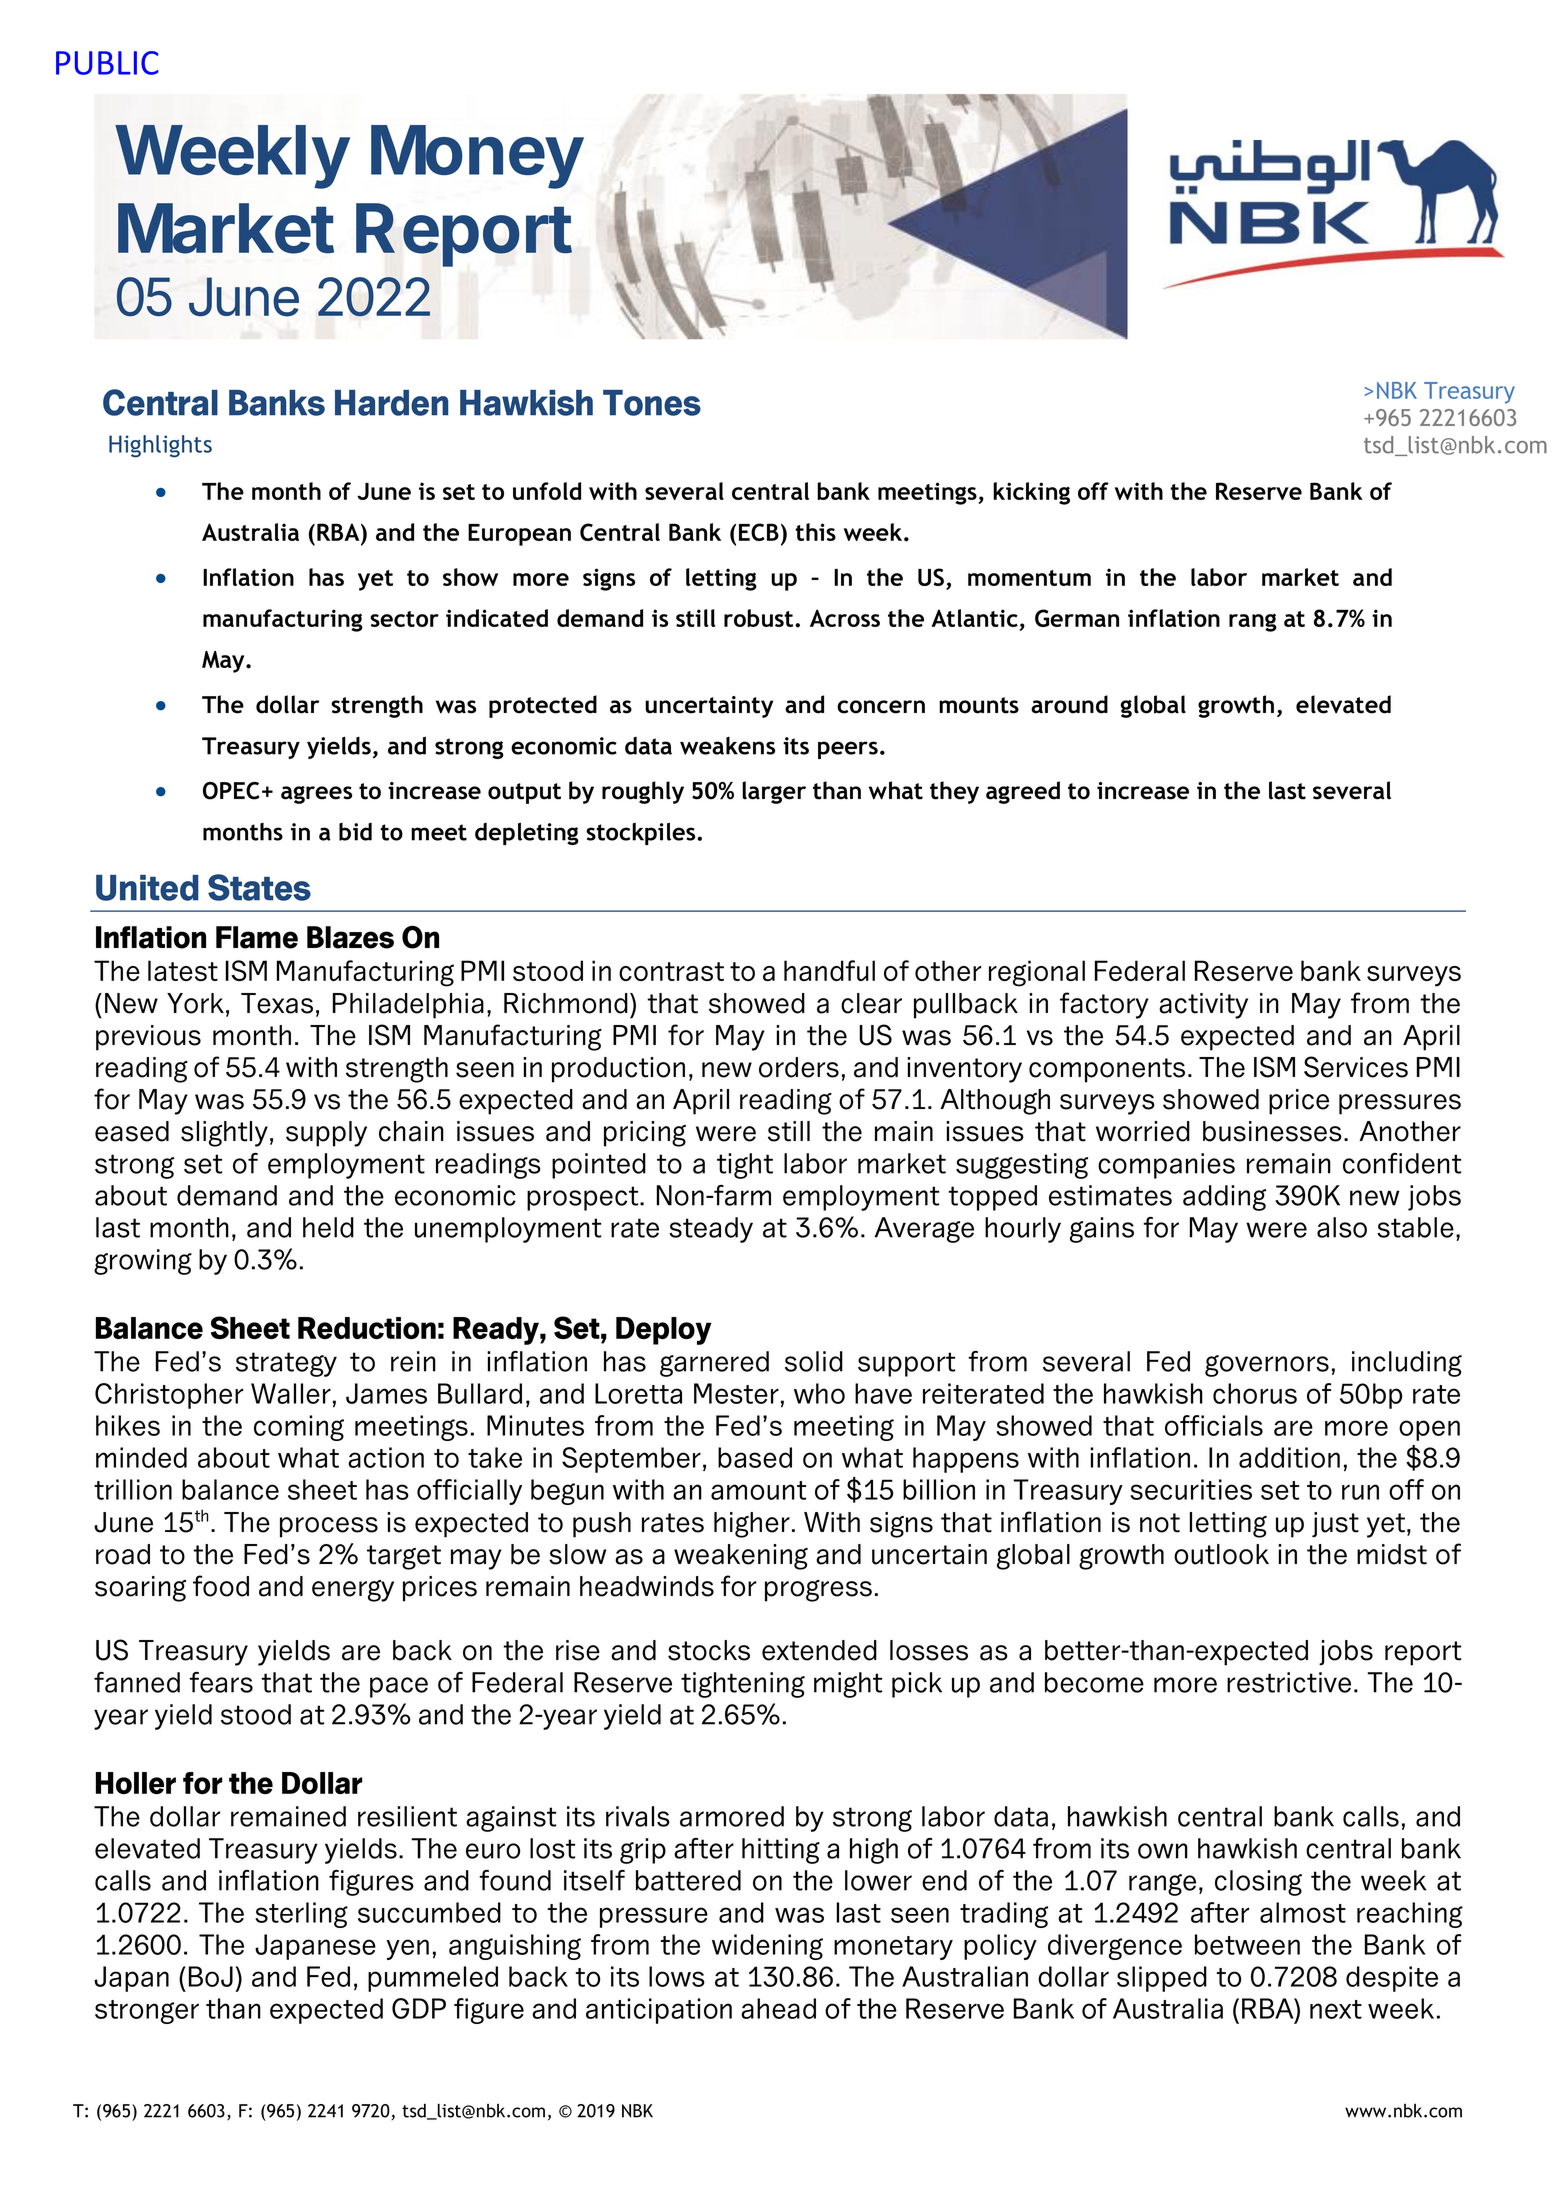 The height and width of the image is (2201, 1556). I want to click on larger, so click(774, 792).
